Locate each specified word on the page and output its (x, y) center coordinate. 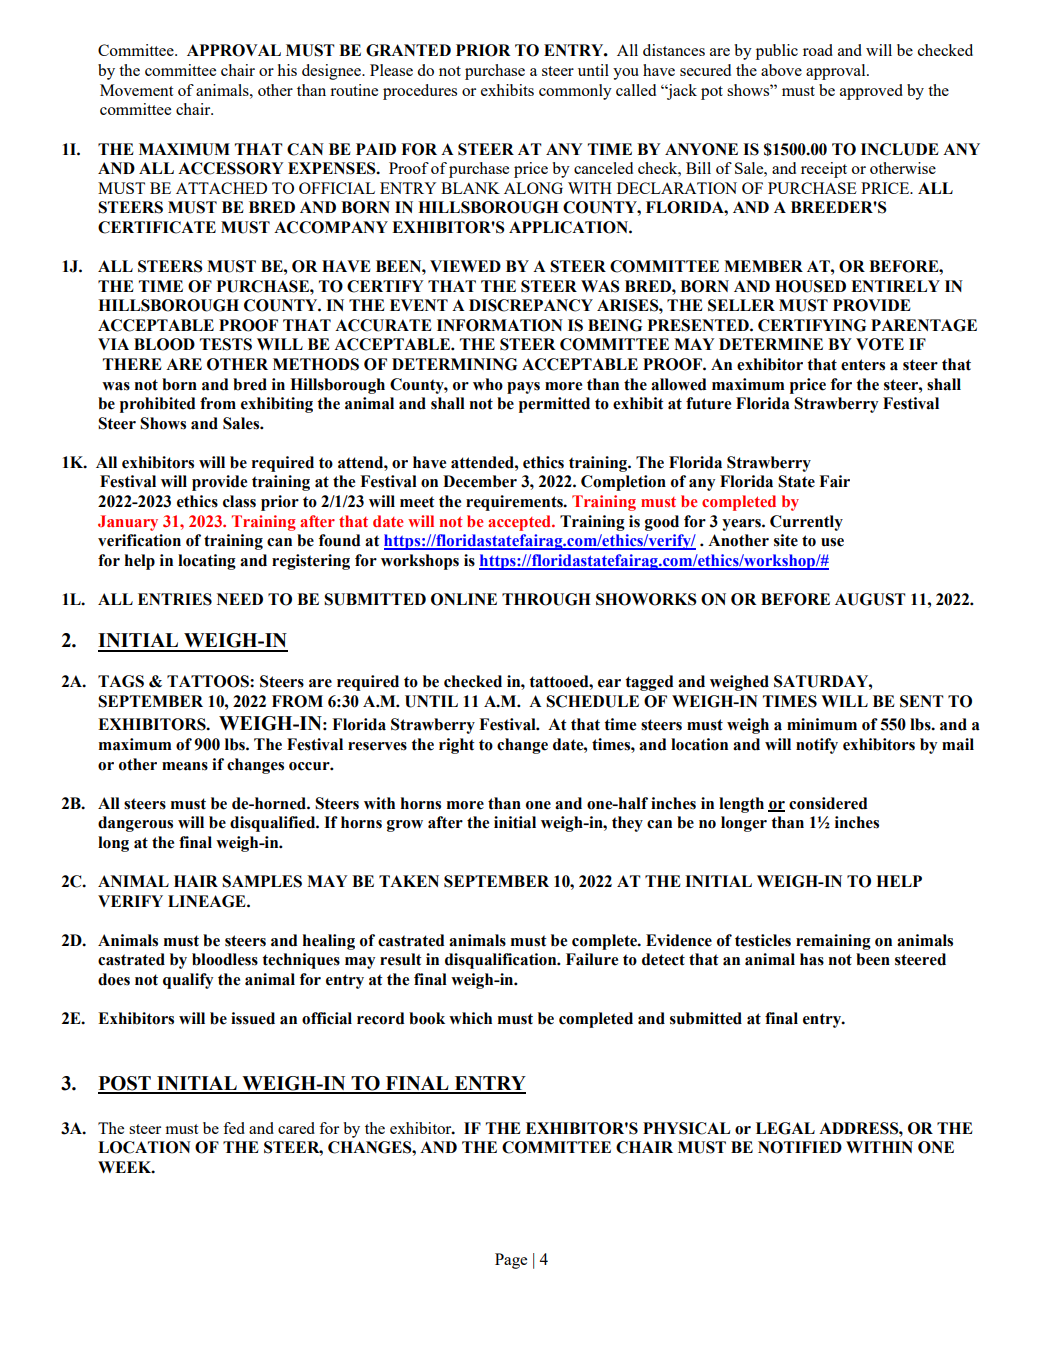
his (287, 70)
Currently (806, 523)
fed (234, 1128)
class (239, 501)
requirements (515, 503)
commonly (575, 92)
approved (871, 92)
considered (828, 803)
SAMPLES (262, 881)
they (627, 824)
